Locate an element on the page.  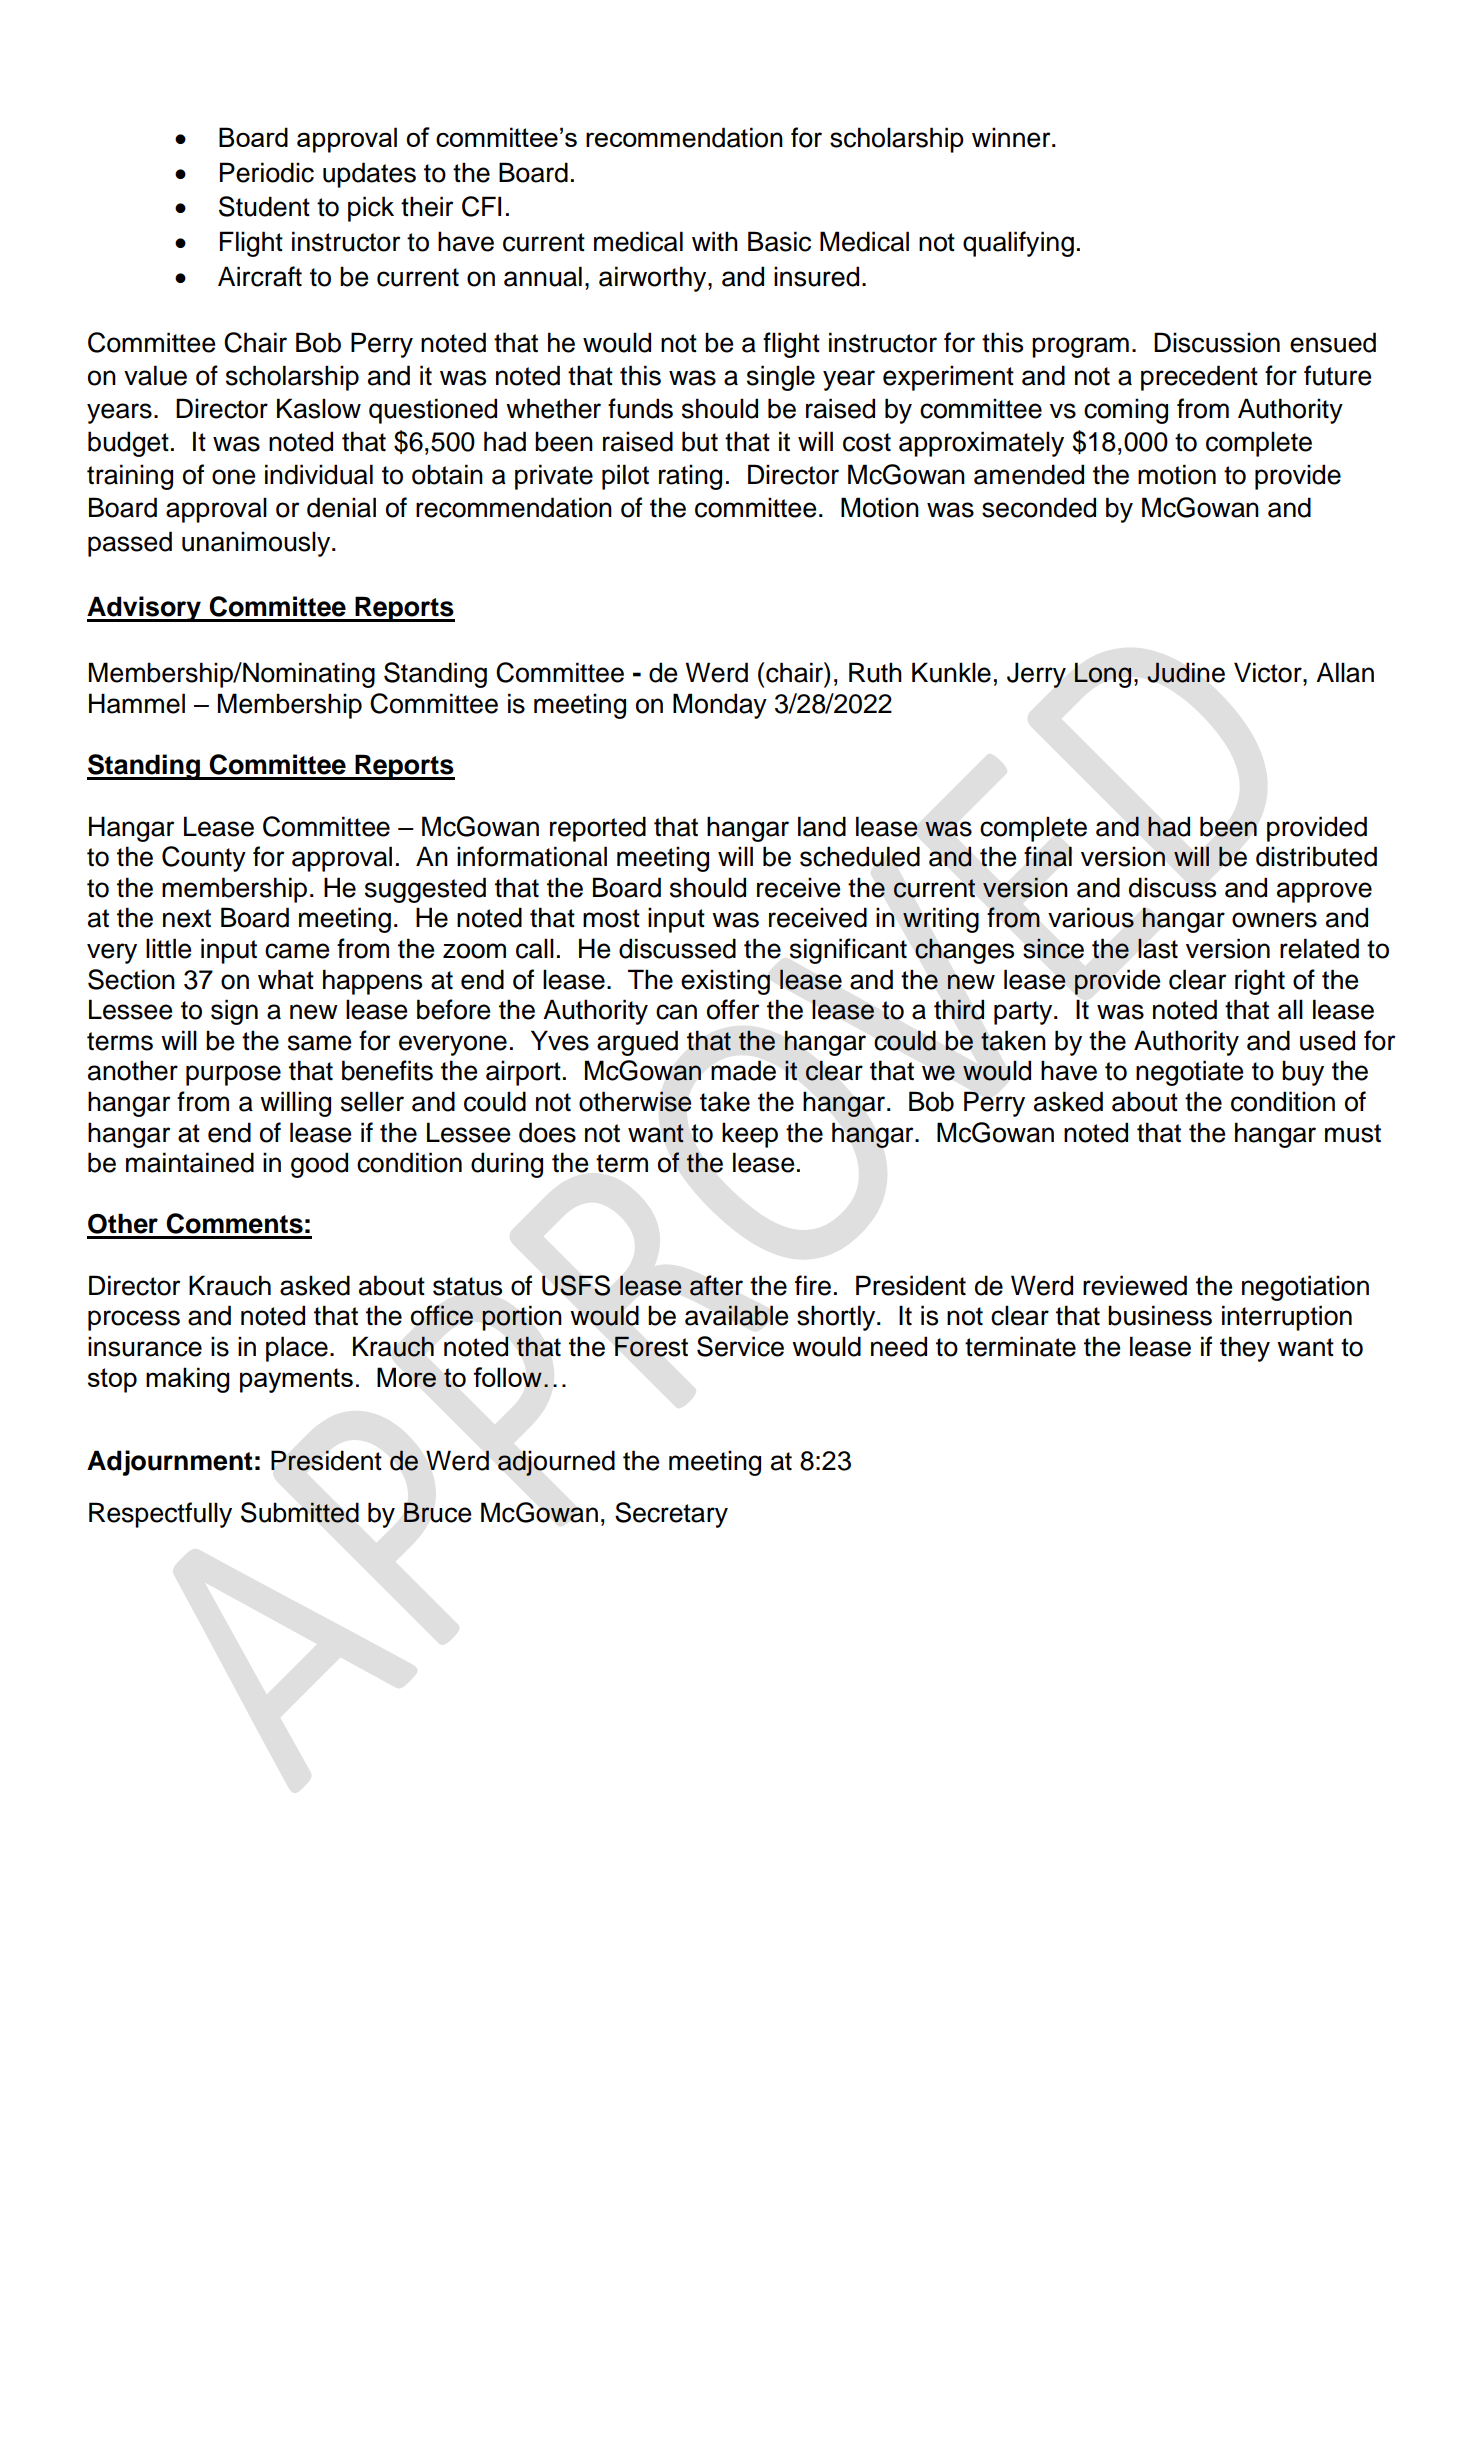
Periodic is located at coordinates (267, 172).
